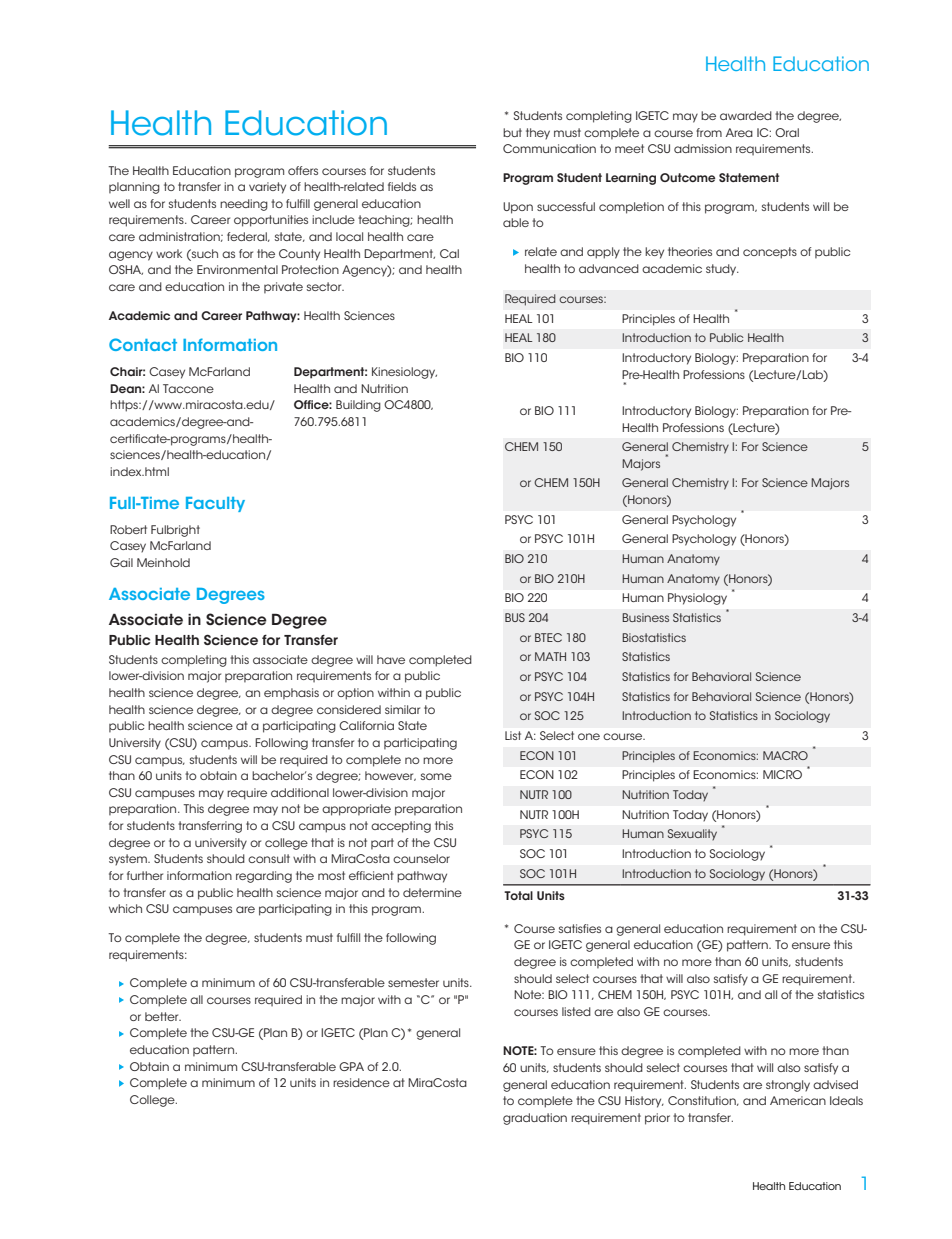 The width and height of the screenshot is (952, 1239). Describe the element at coordinates (163, 1016) in the screenshot. I see `better` at that location.
